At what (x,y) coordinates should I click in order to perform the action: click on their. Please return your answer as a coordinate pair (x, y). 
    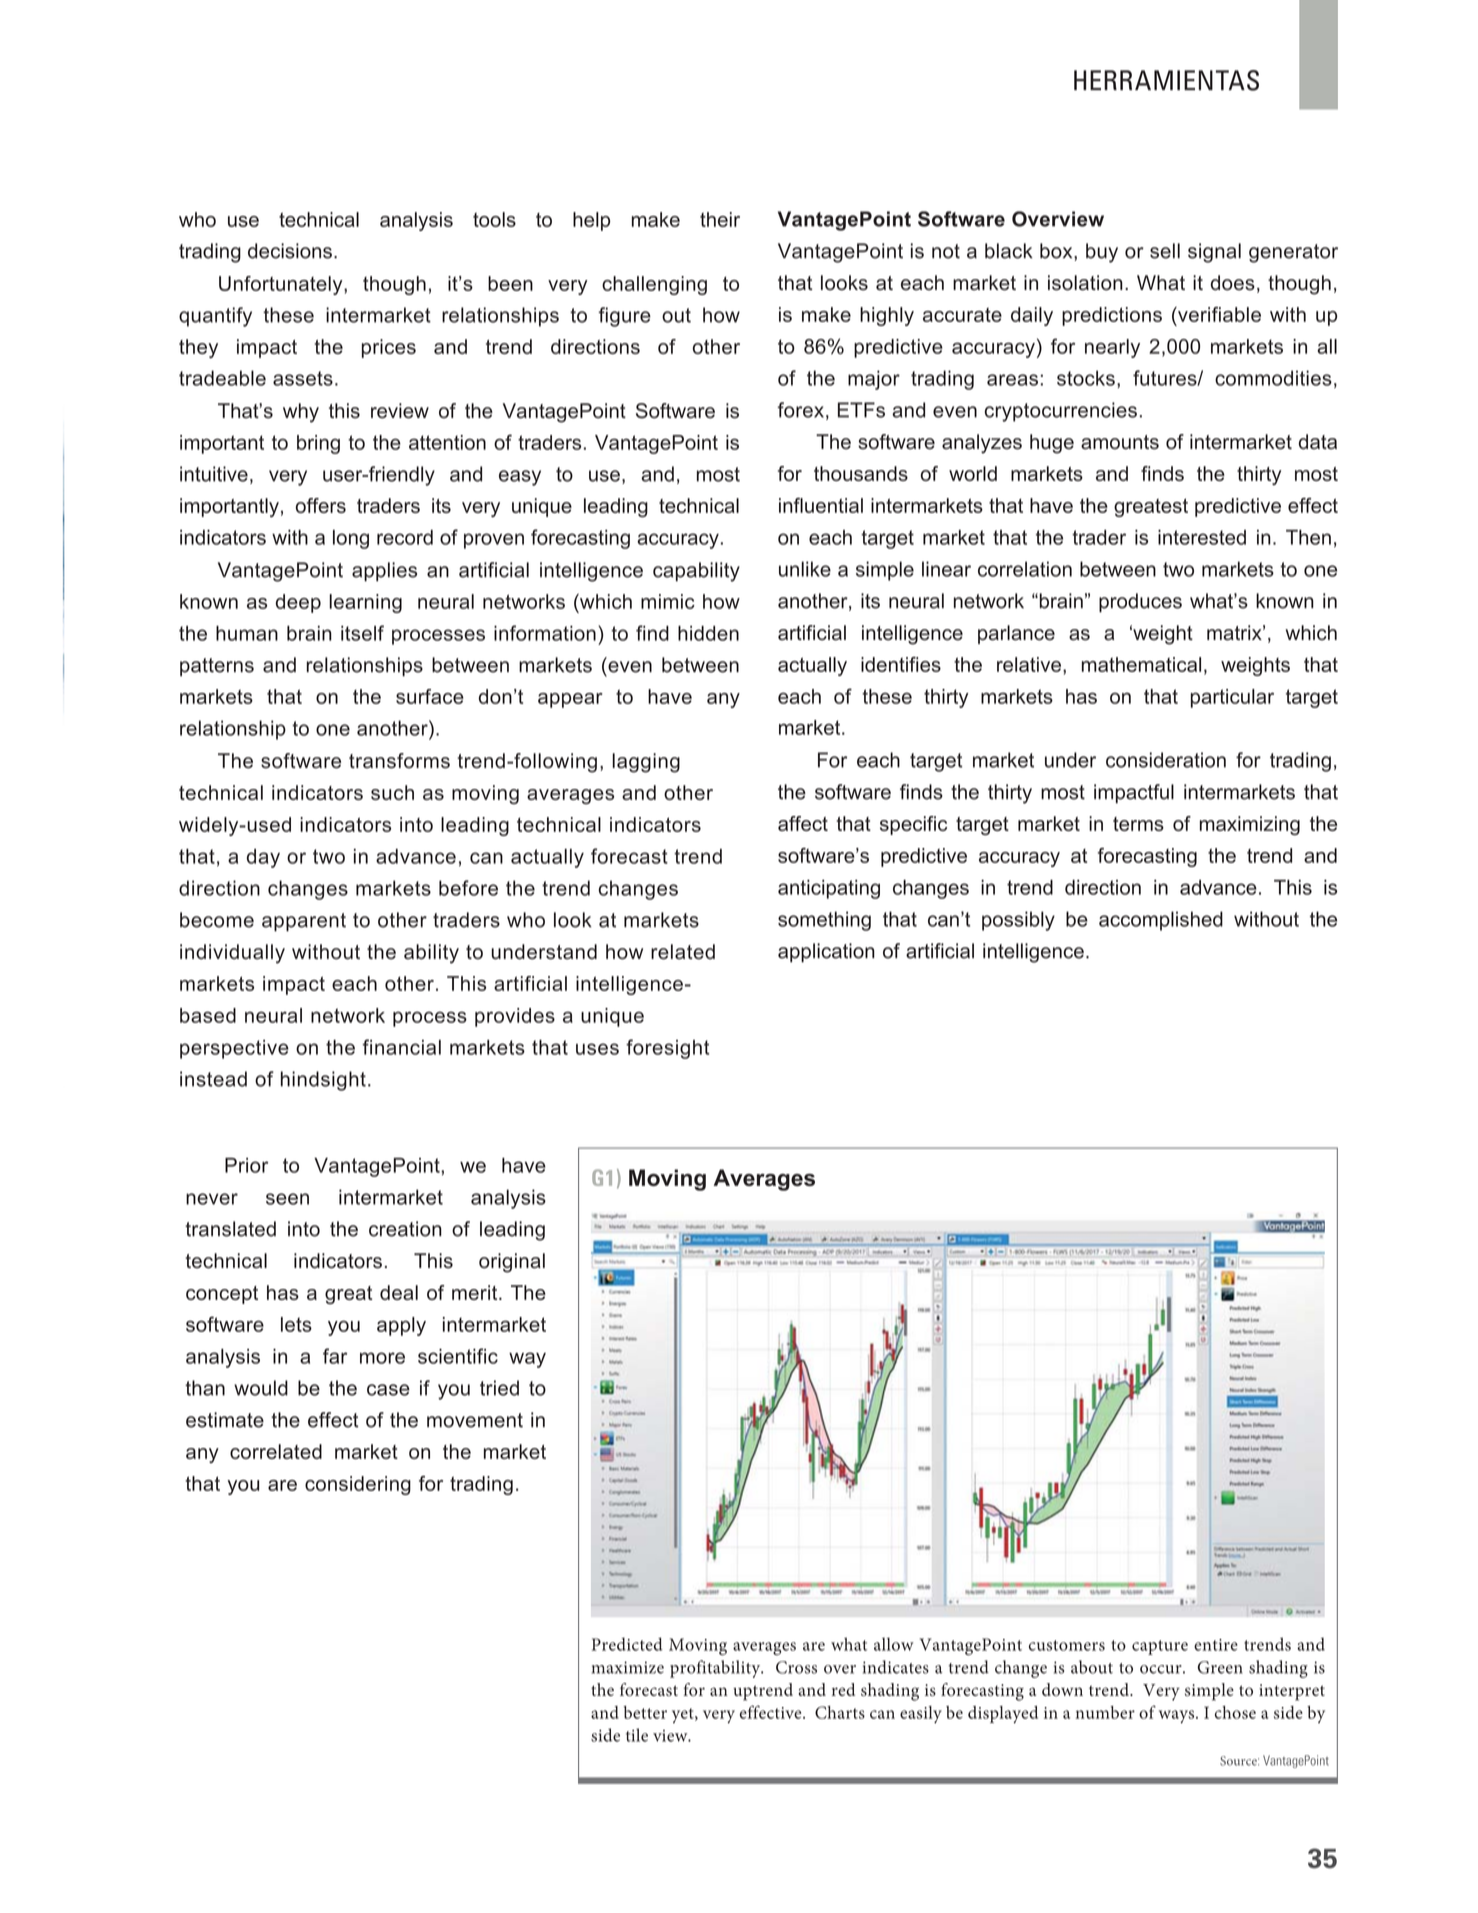
    Looking at the image, I should click on (720, 219).
